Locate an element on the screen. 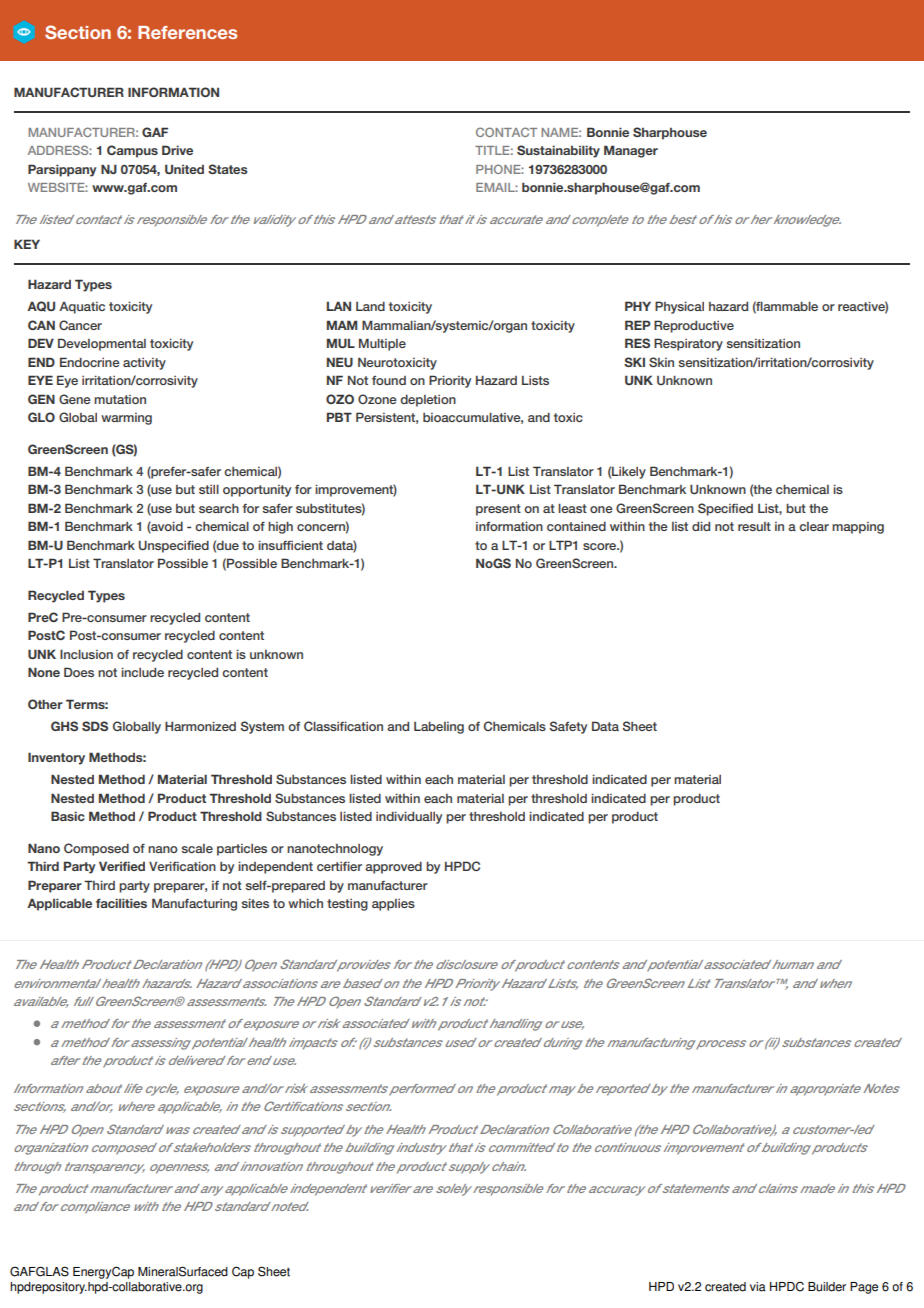  search is located at coordinates (219, 508).
